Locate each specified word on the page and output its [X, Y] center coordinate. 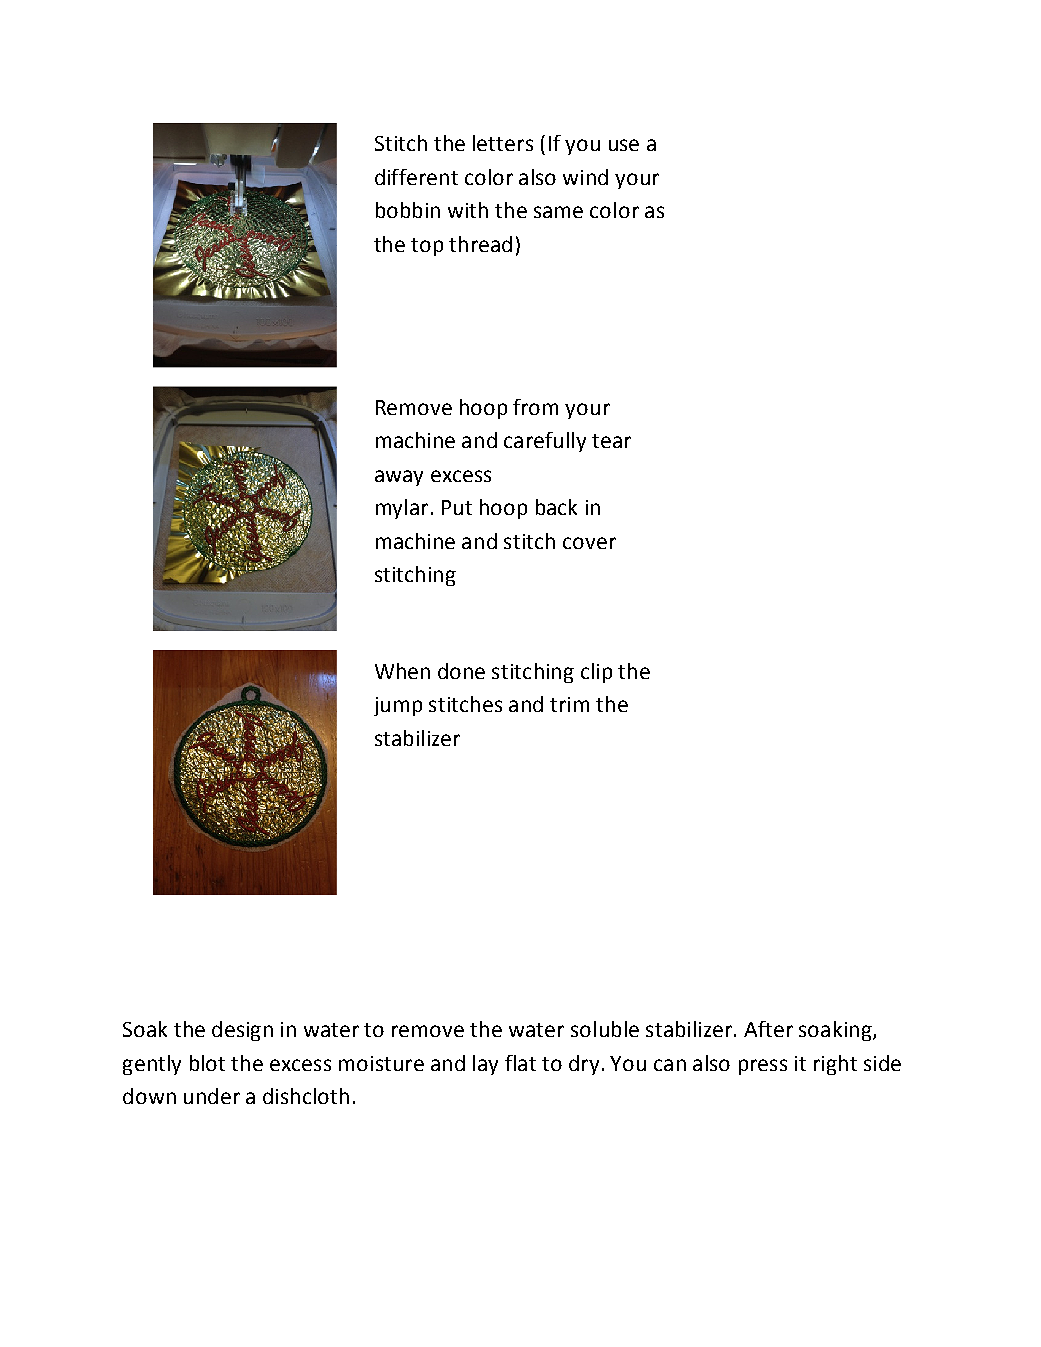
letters [503, 143]
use [624, 145]
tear [611, 441]
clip [596, 673]
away [399, 478]
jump [398, 706]
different [416, 177]
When [402, 671]
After [768, 1029]
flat [520, 1063]
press [763, 1067]
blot [207, 1063]
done [461, 671]
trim [569, 704]
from [535, 407]
